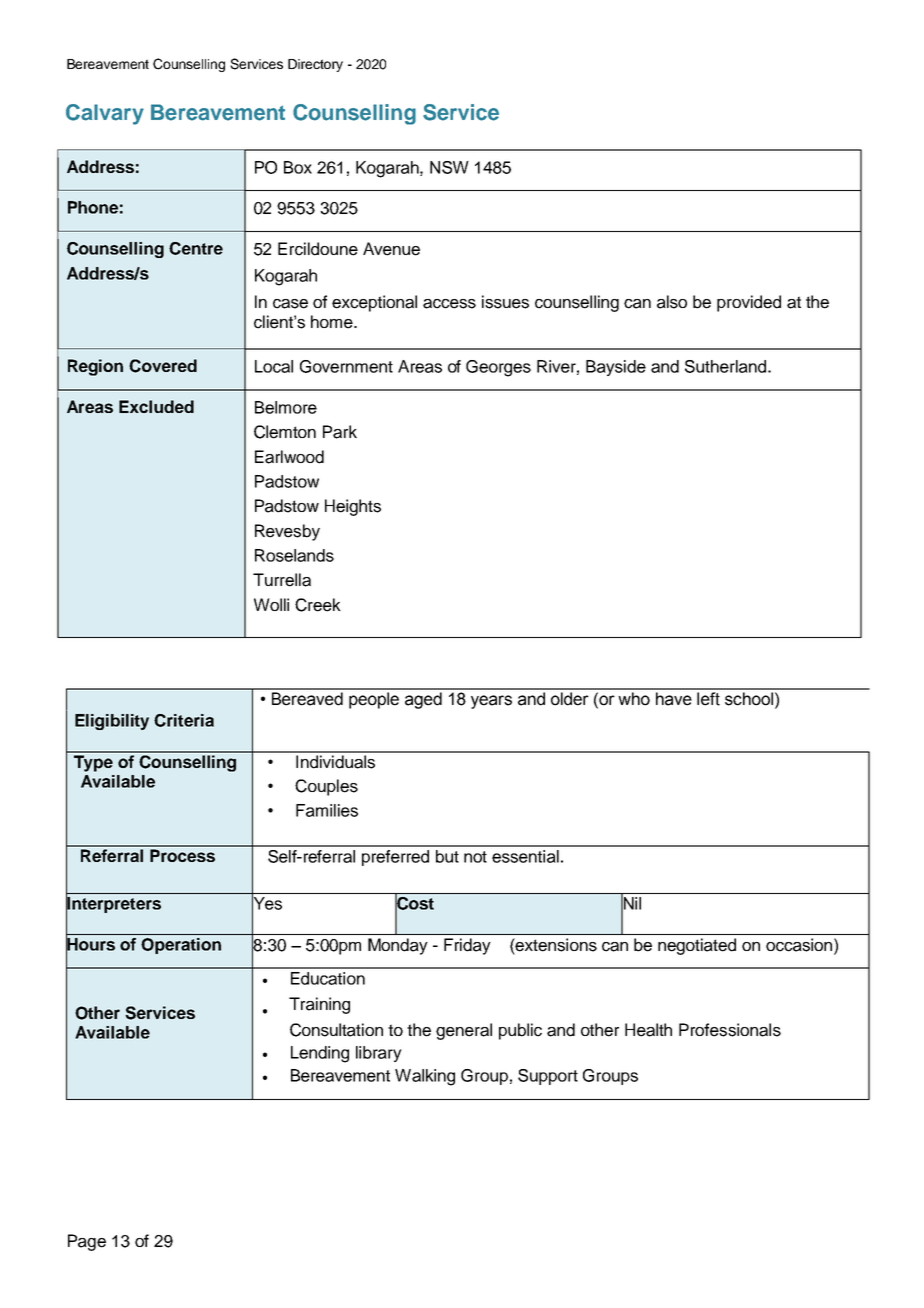 The width and height of the image is (924, 1308). Describe the element at coordinates (181, 946) in the image. I see `Operation` at that location.
